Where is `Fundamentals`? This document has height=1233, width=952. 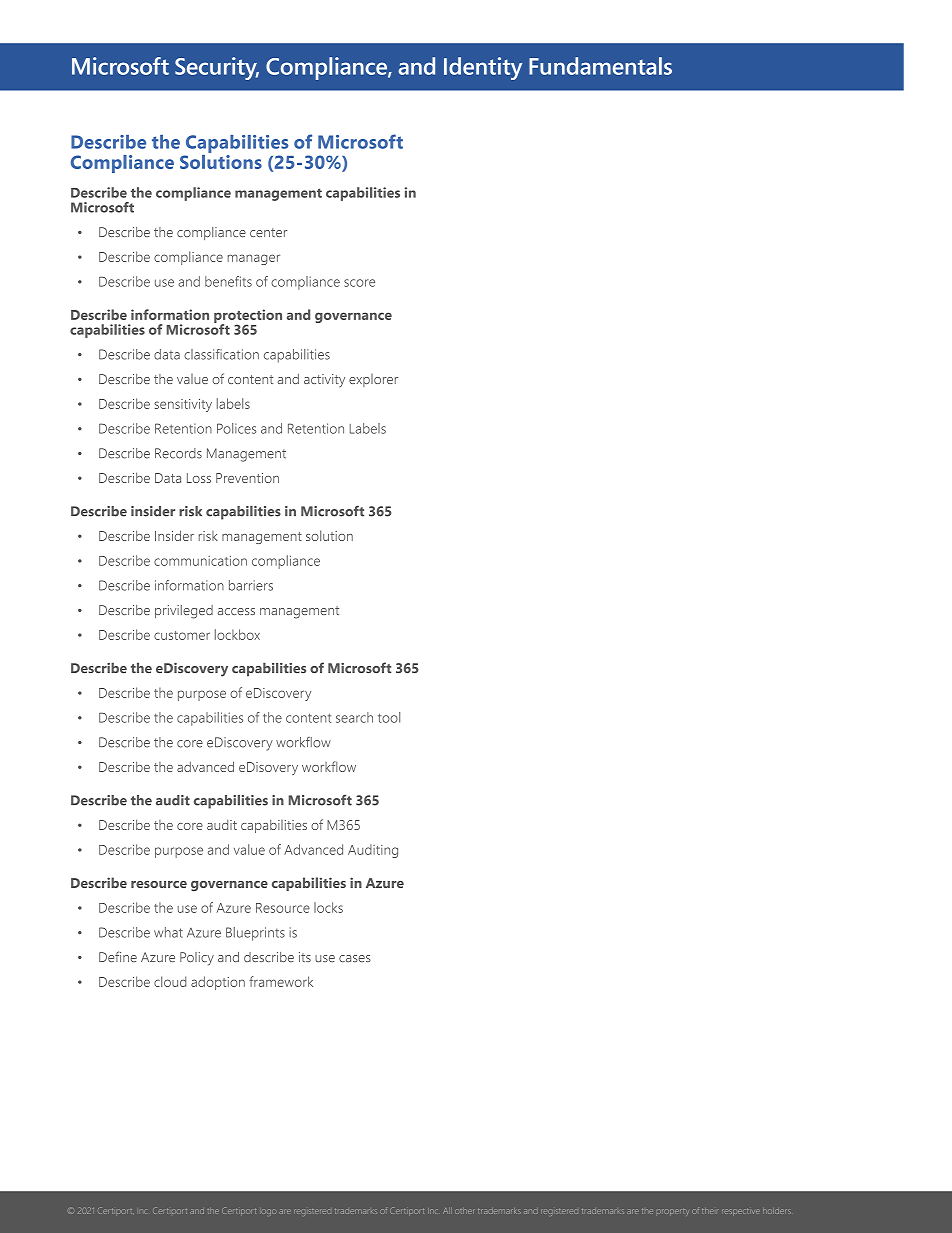 Fundamentals is located at coordinates (600, 66).
